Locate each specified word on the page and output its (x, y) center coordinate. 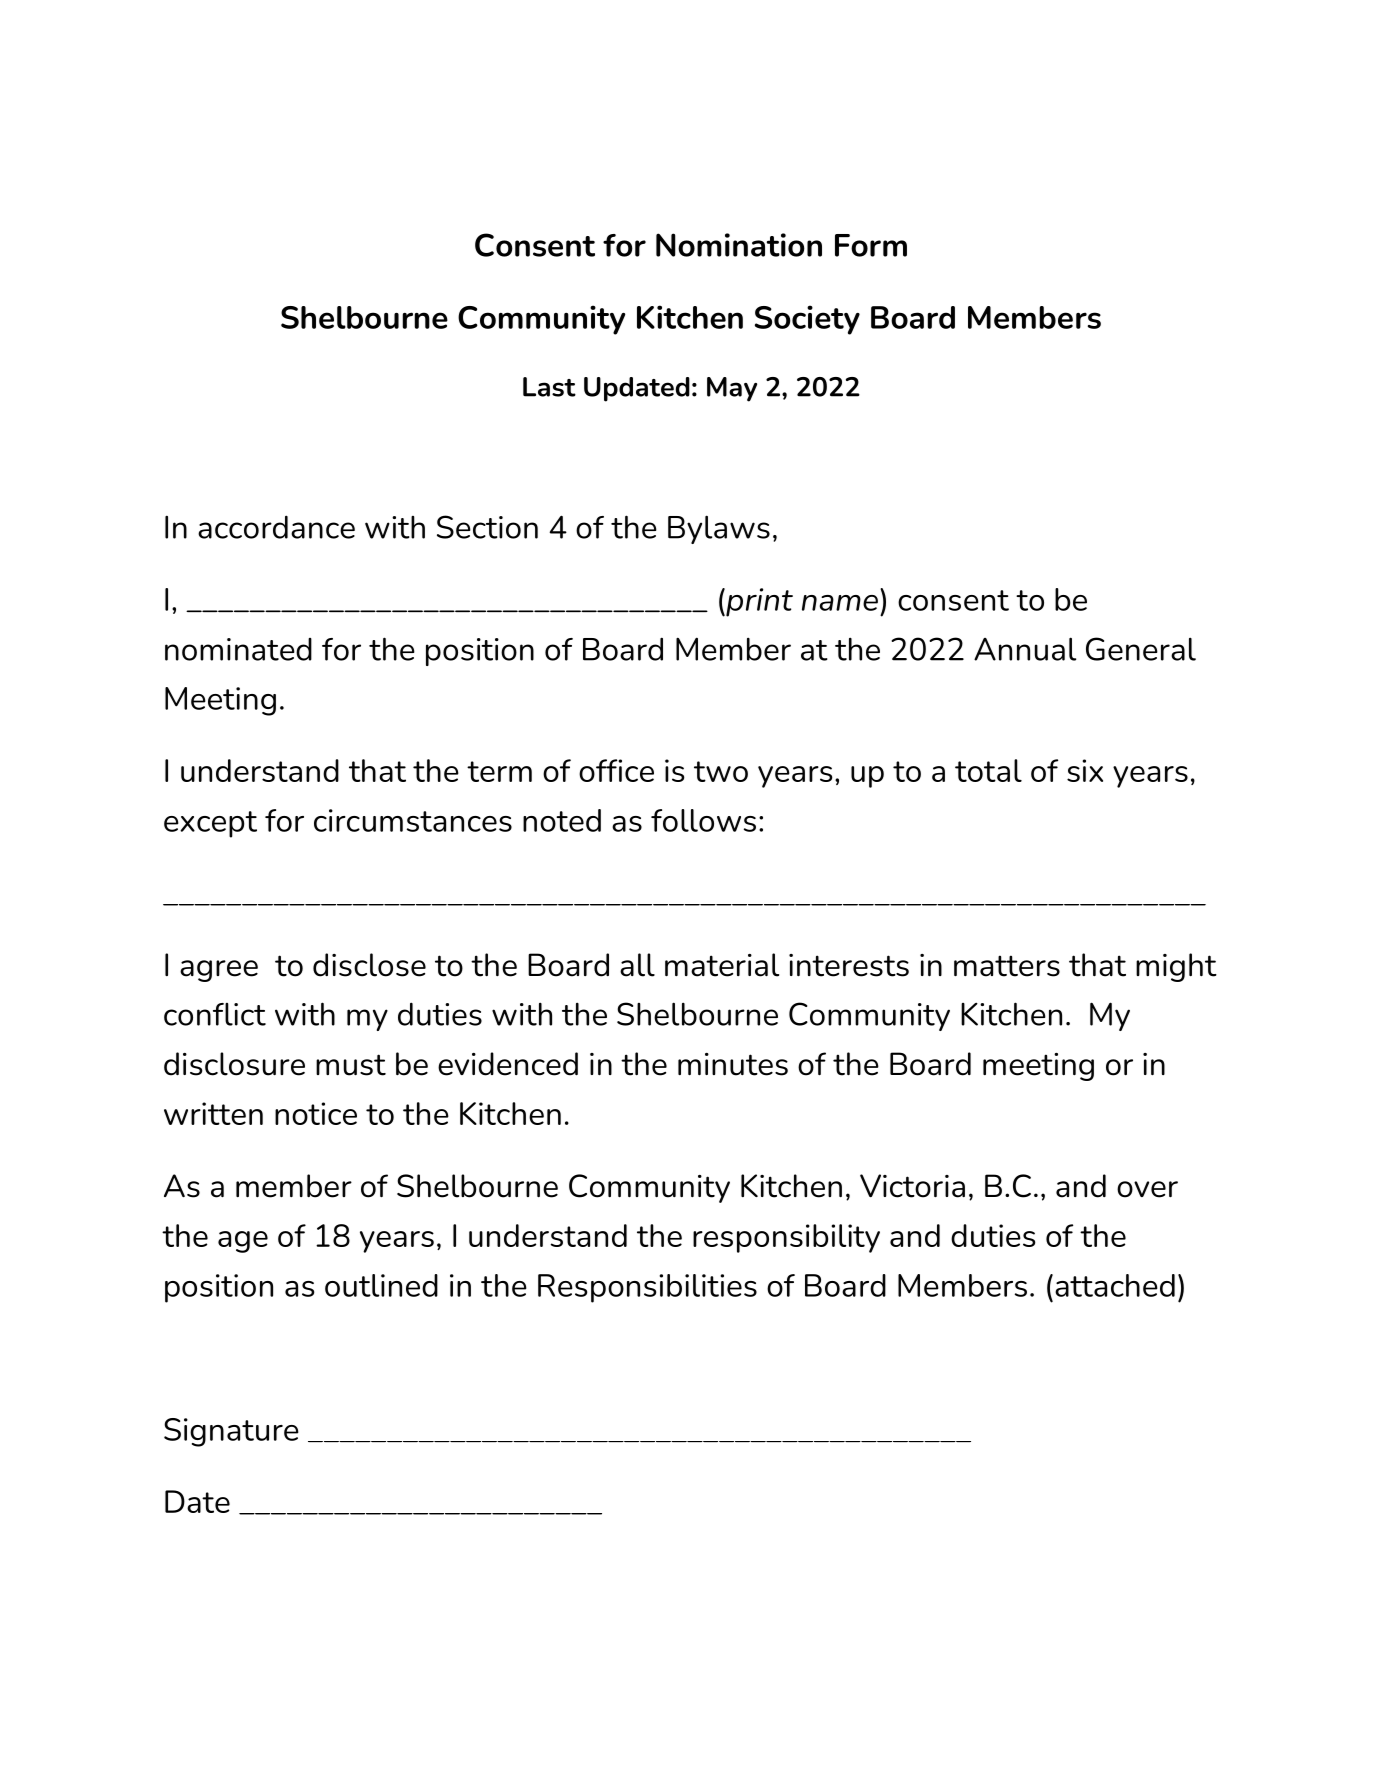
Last (549, 387)
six (1085, 770)
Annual (1025, 649)
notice (316, 1113)
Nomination (739, 245)
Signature (231, 1432)
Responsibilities (647, 1288)
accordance (276, 527)
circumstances (413, 820)
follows (703, 820)
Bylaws (719, 529)
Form (871, 245)
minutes (733, 1064)
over (1147, 1189)
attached (1115, 1285)
